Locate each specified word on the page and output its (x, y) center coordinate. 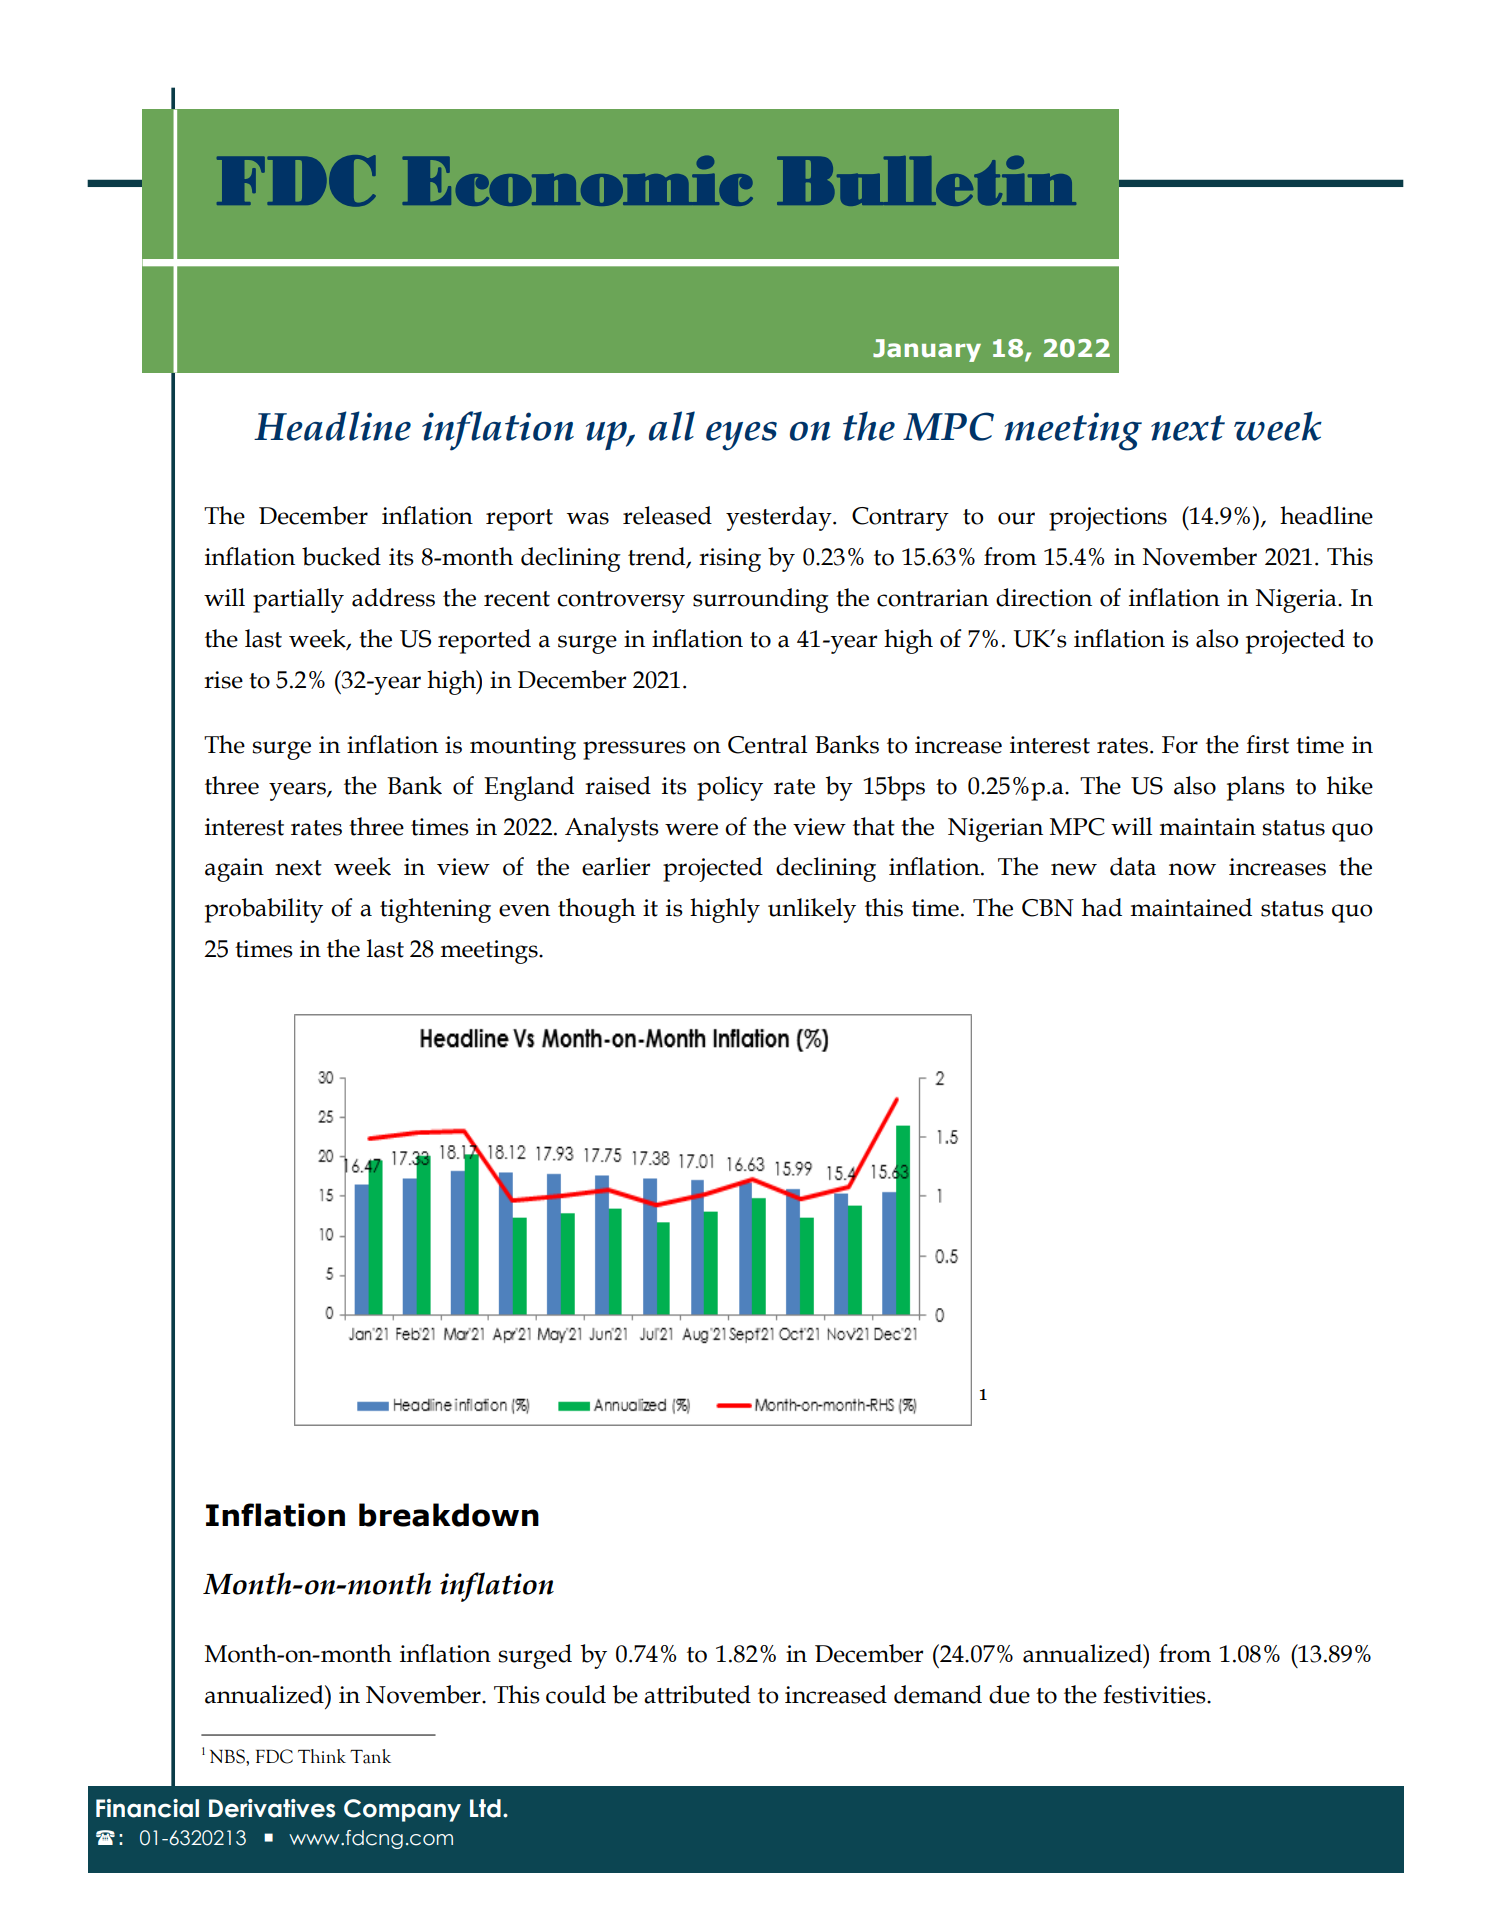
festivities (1155, 1694)
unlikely (812, 910)
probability (264, 910)
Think (322, 1756)
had (1102, 907)
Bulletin (926, 181)
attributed (697, 1694)
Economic (578, 181)
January (927, 350)
